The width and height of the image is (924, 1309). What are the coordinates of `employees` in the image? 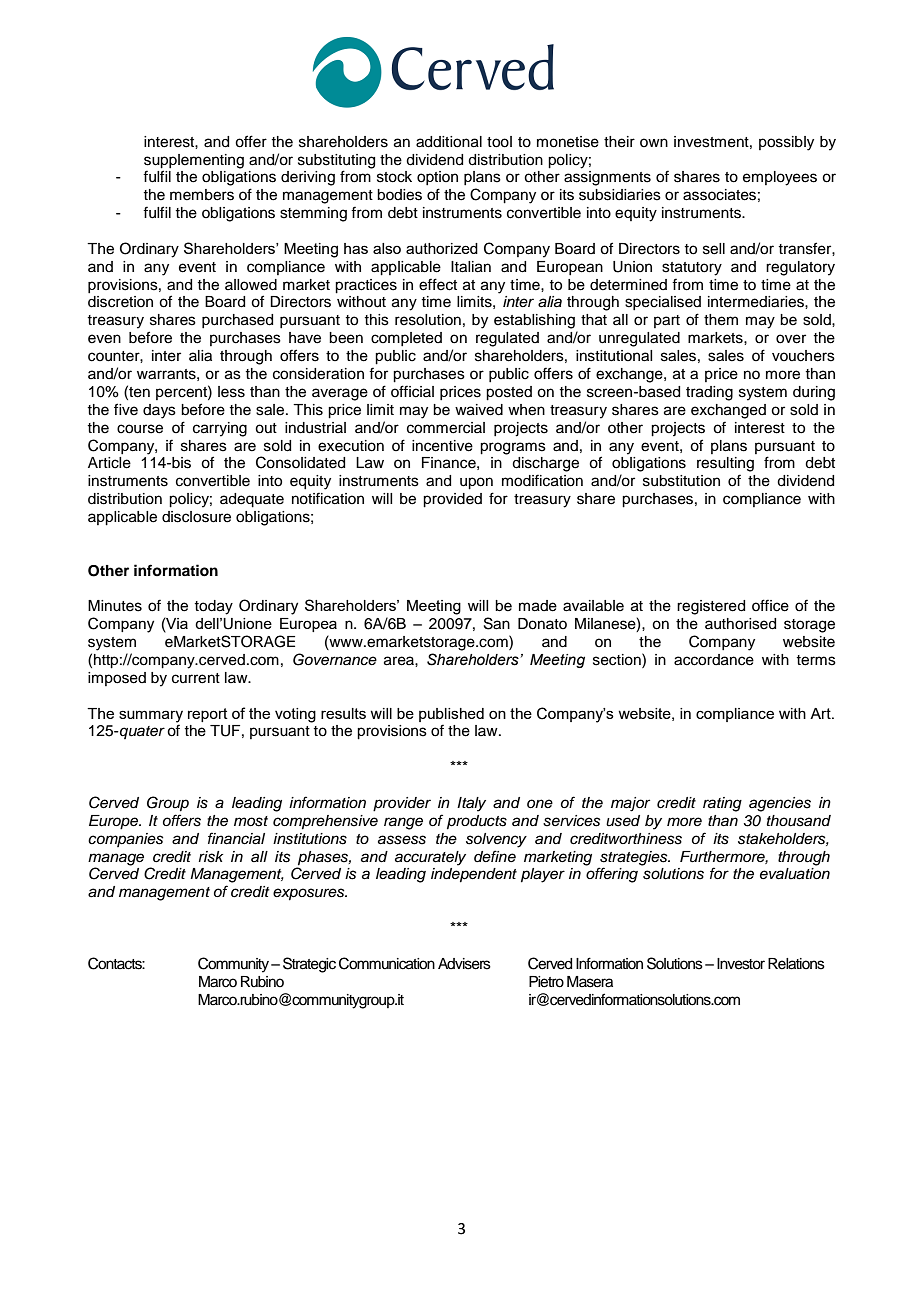 It's located at (780, 178).
